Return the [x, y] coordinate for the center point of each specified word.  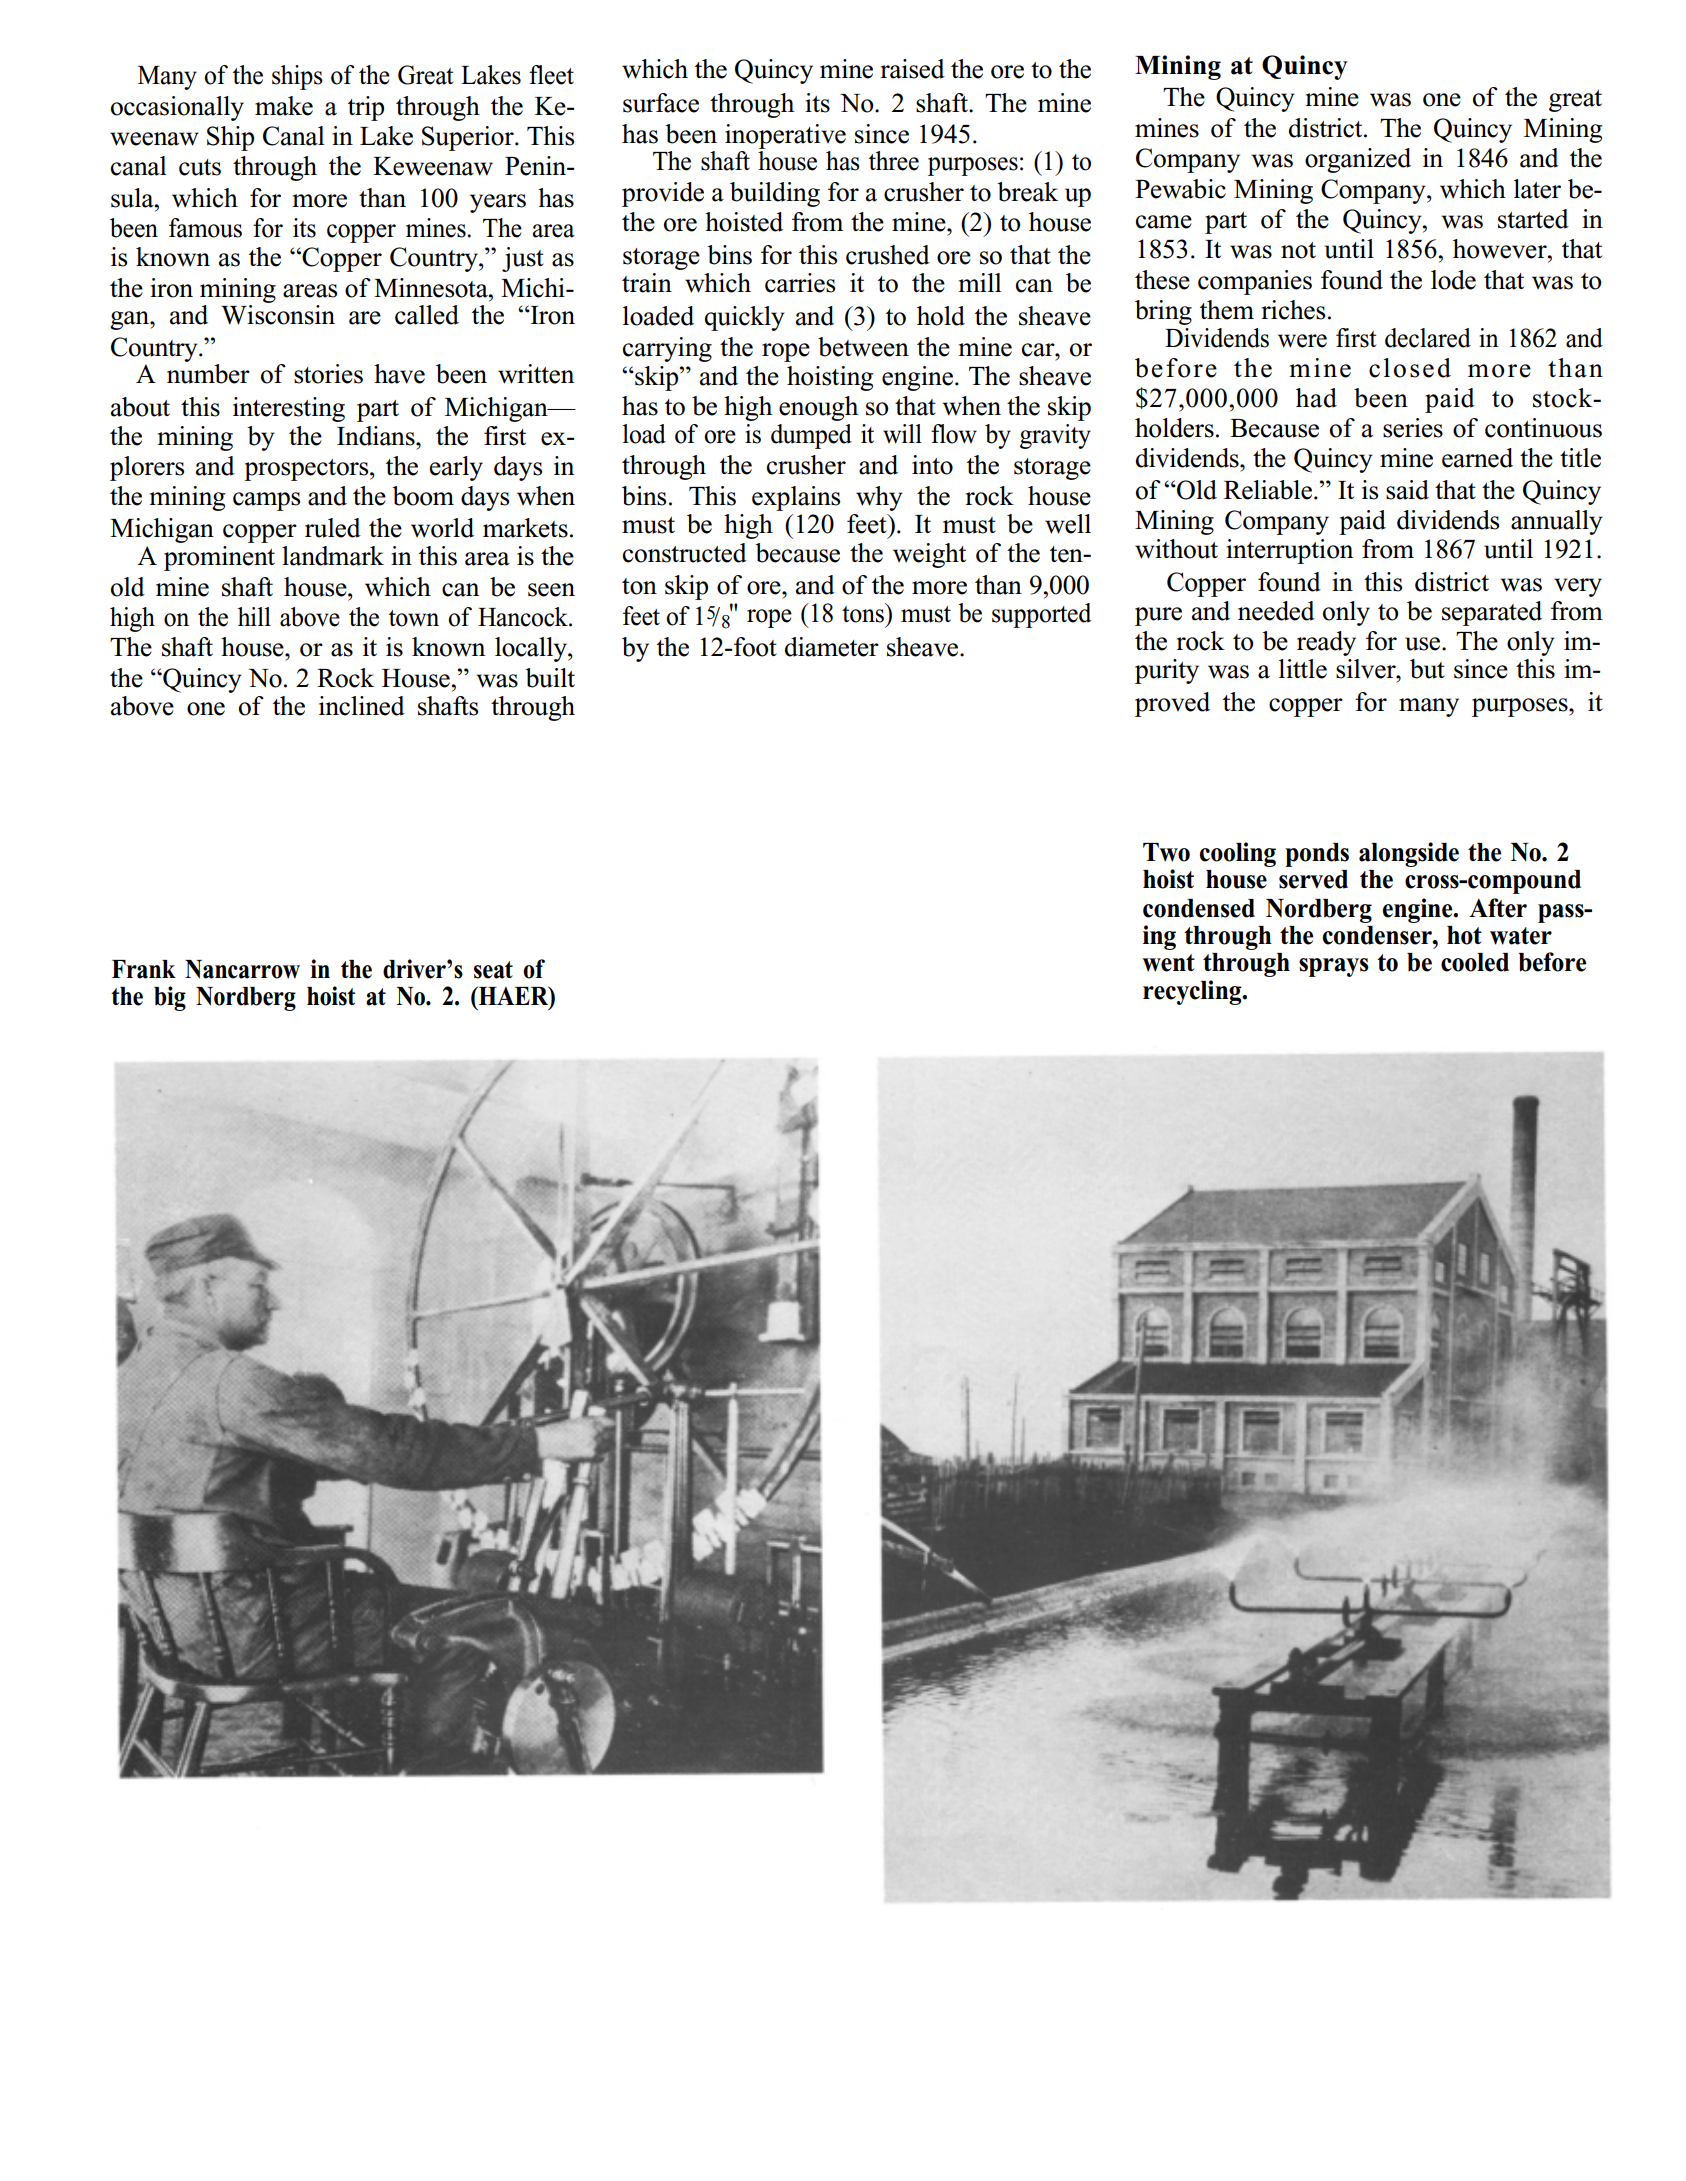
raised [912, 69]
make [284, 106]
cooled [1475, 962]
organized [1358, 160]
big [170, 998]
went [1168, 963]
